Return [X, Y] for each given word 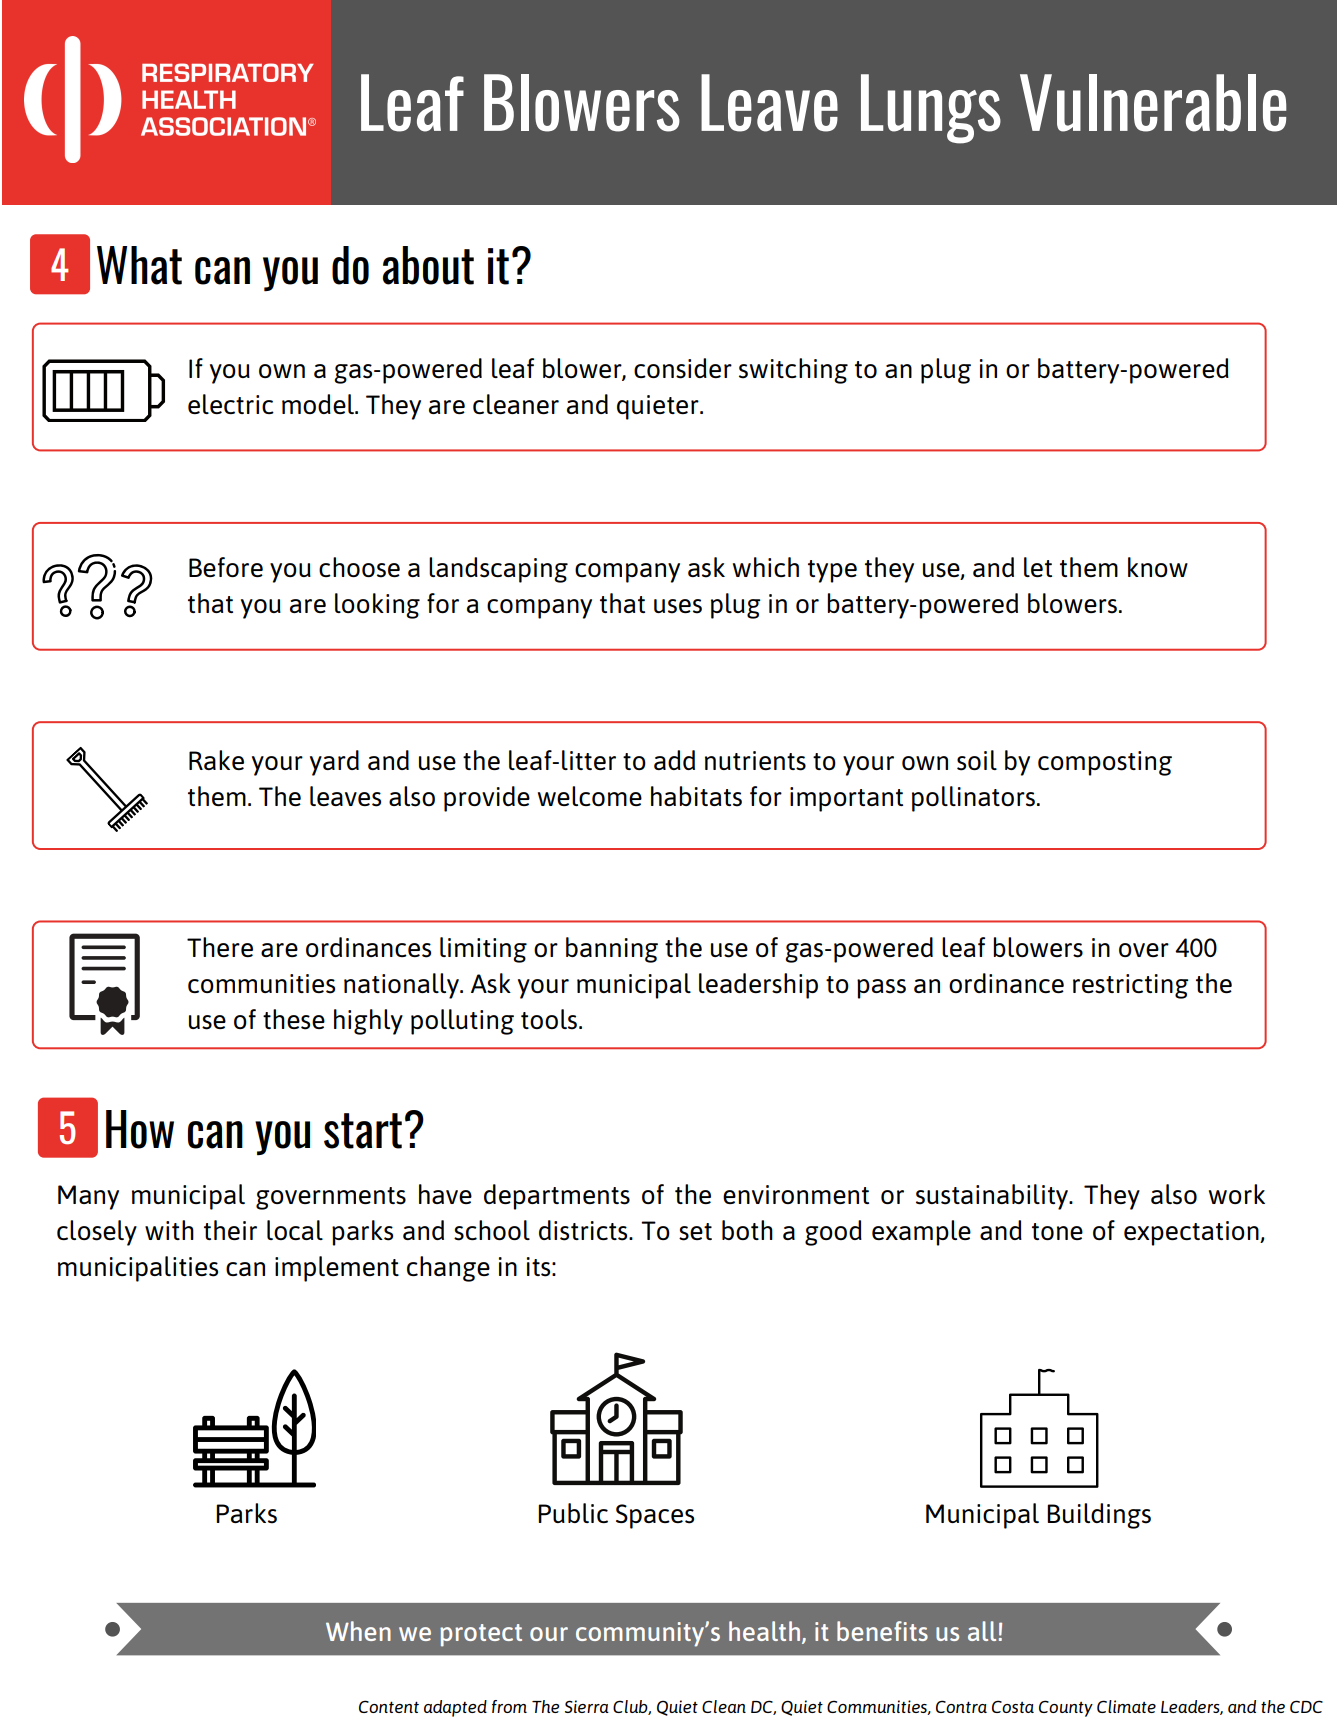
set [695, 1232]
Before [226, 567]
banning [612, 950]
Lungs [931, 109]
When [358, 1631]
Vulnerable [1153, 103]
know [1158, 567]
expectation [1192, 1233]
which [766, 567]
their [230, 1230]
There [220, 947]
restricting [1131, 986]
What [139, 265]
